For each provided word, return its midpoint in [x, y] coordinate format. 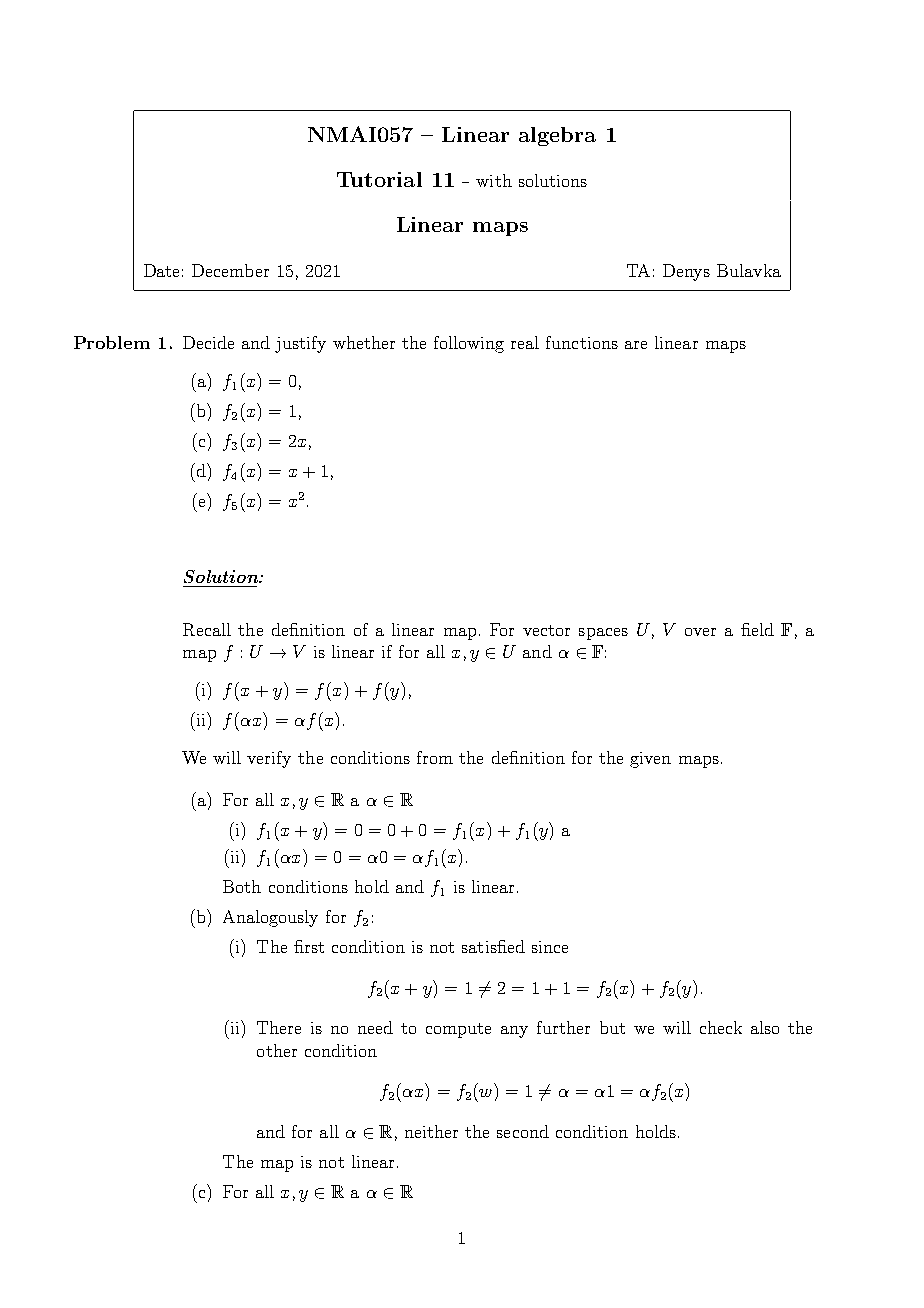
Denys [686, 272]
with [494, 180]
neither [431, 1131]
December [230, 270]
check [721, 1027]
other [277, 1050]
